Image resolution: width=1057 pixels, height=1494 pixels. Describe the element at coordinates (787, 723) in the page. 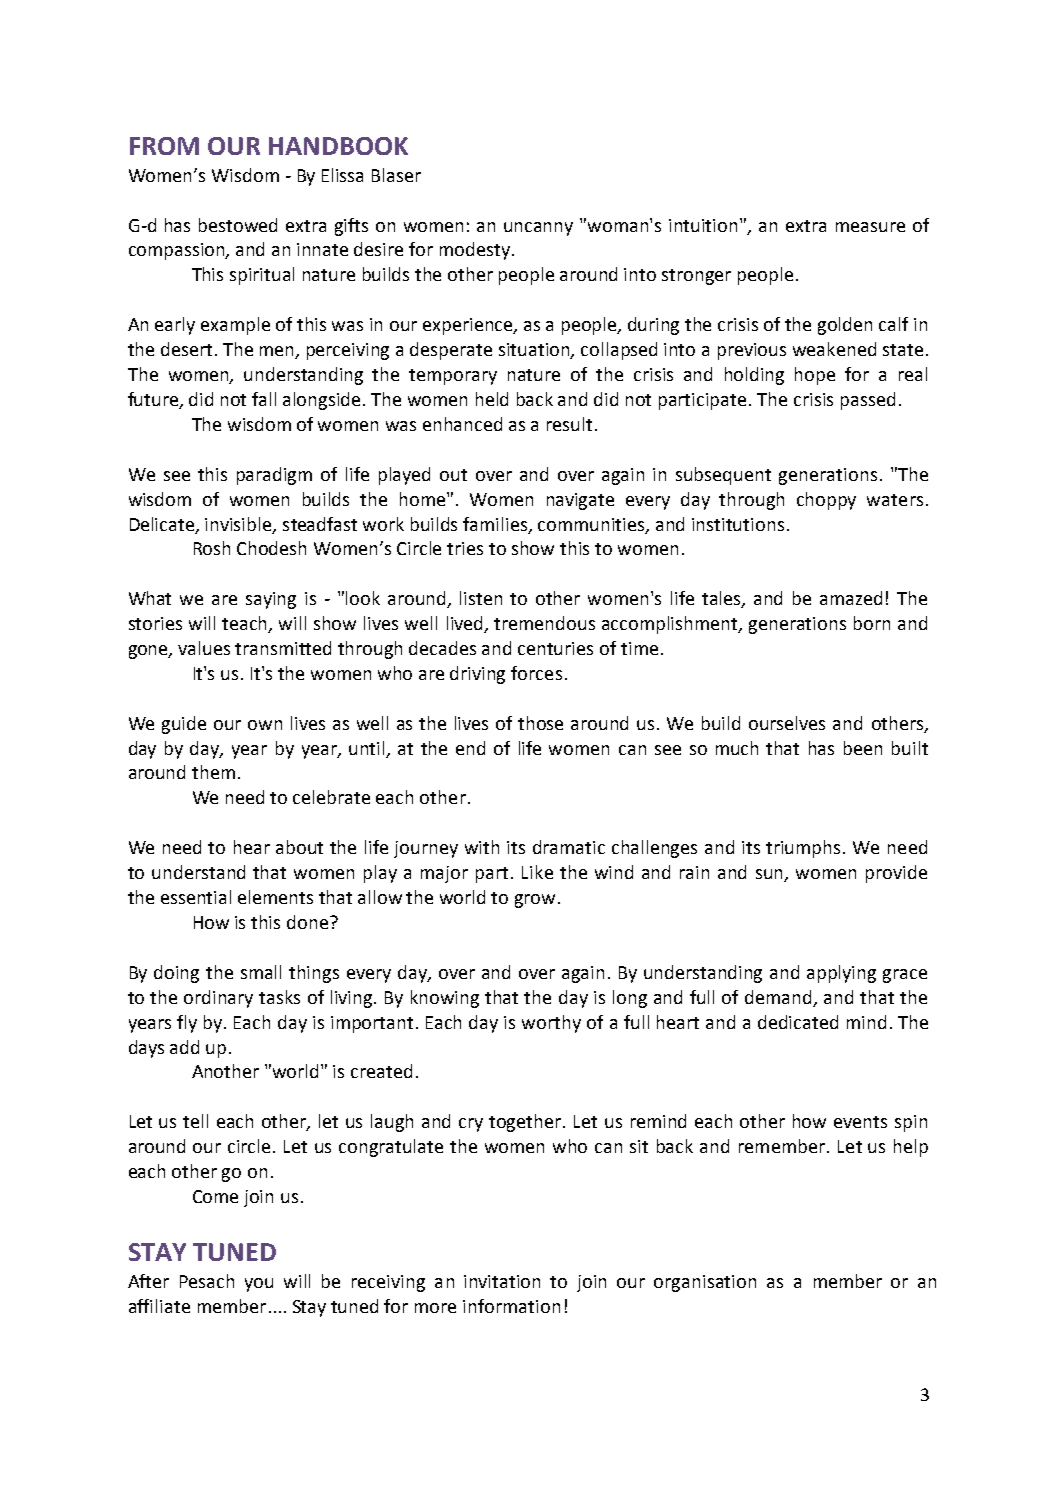

I see `ourselves` at that location.
